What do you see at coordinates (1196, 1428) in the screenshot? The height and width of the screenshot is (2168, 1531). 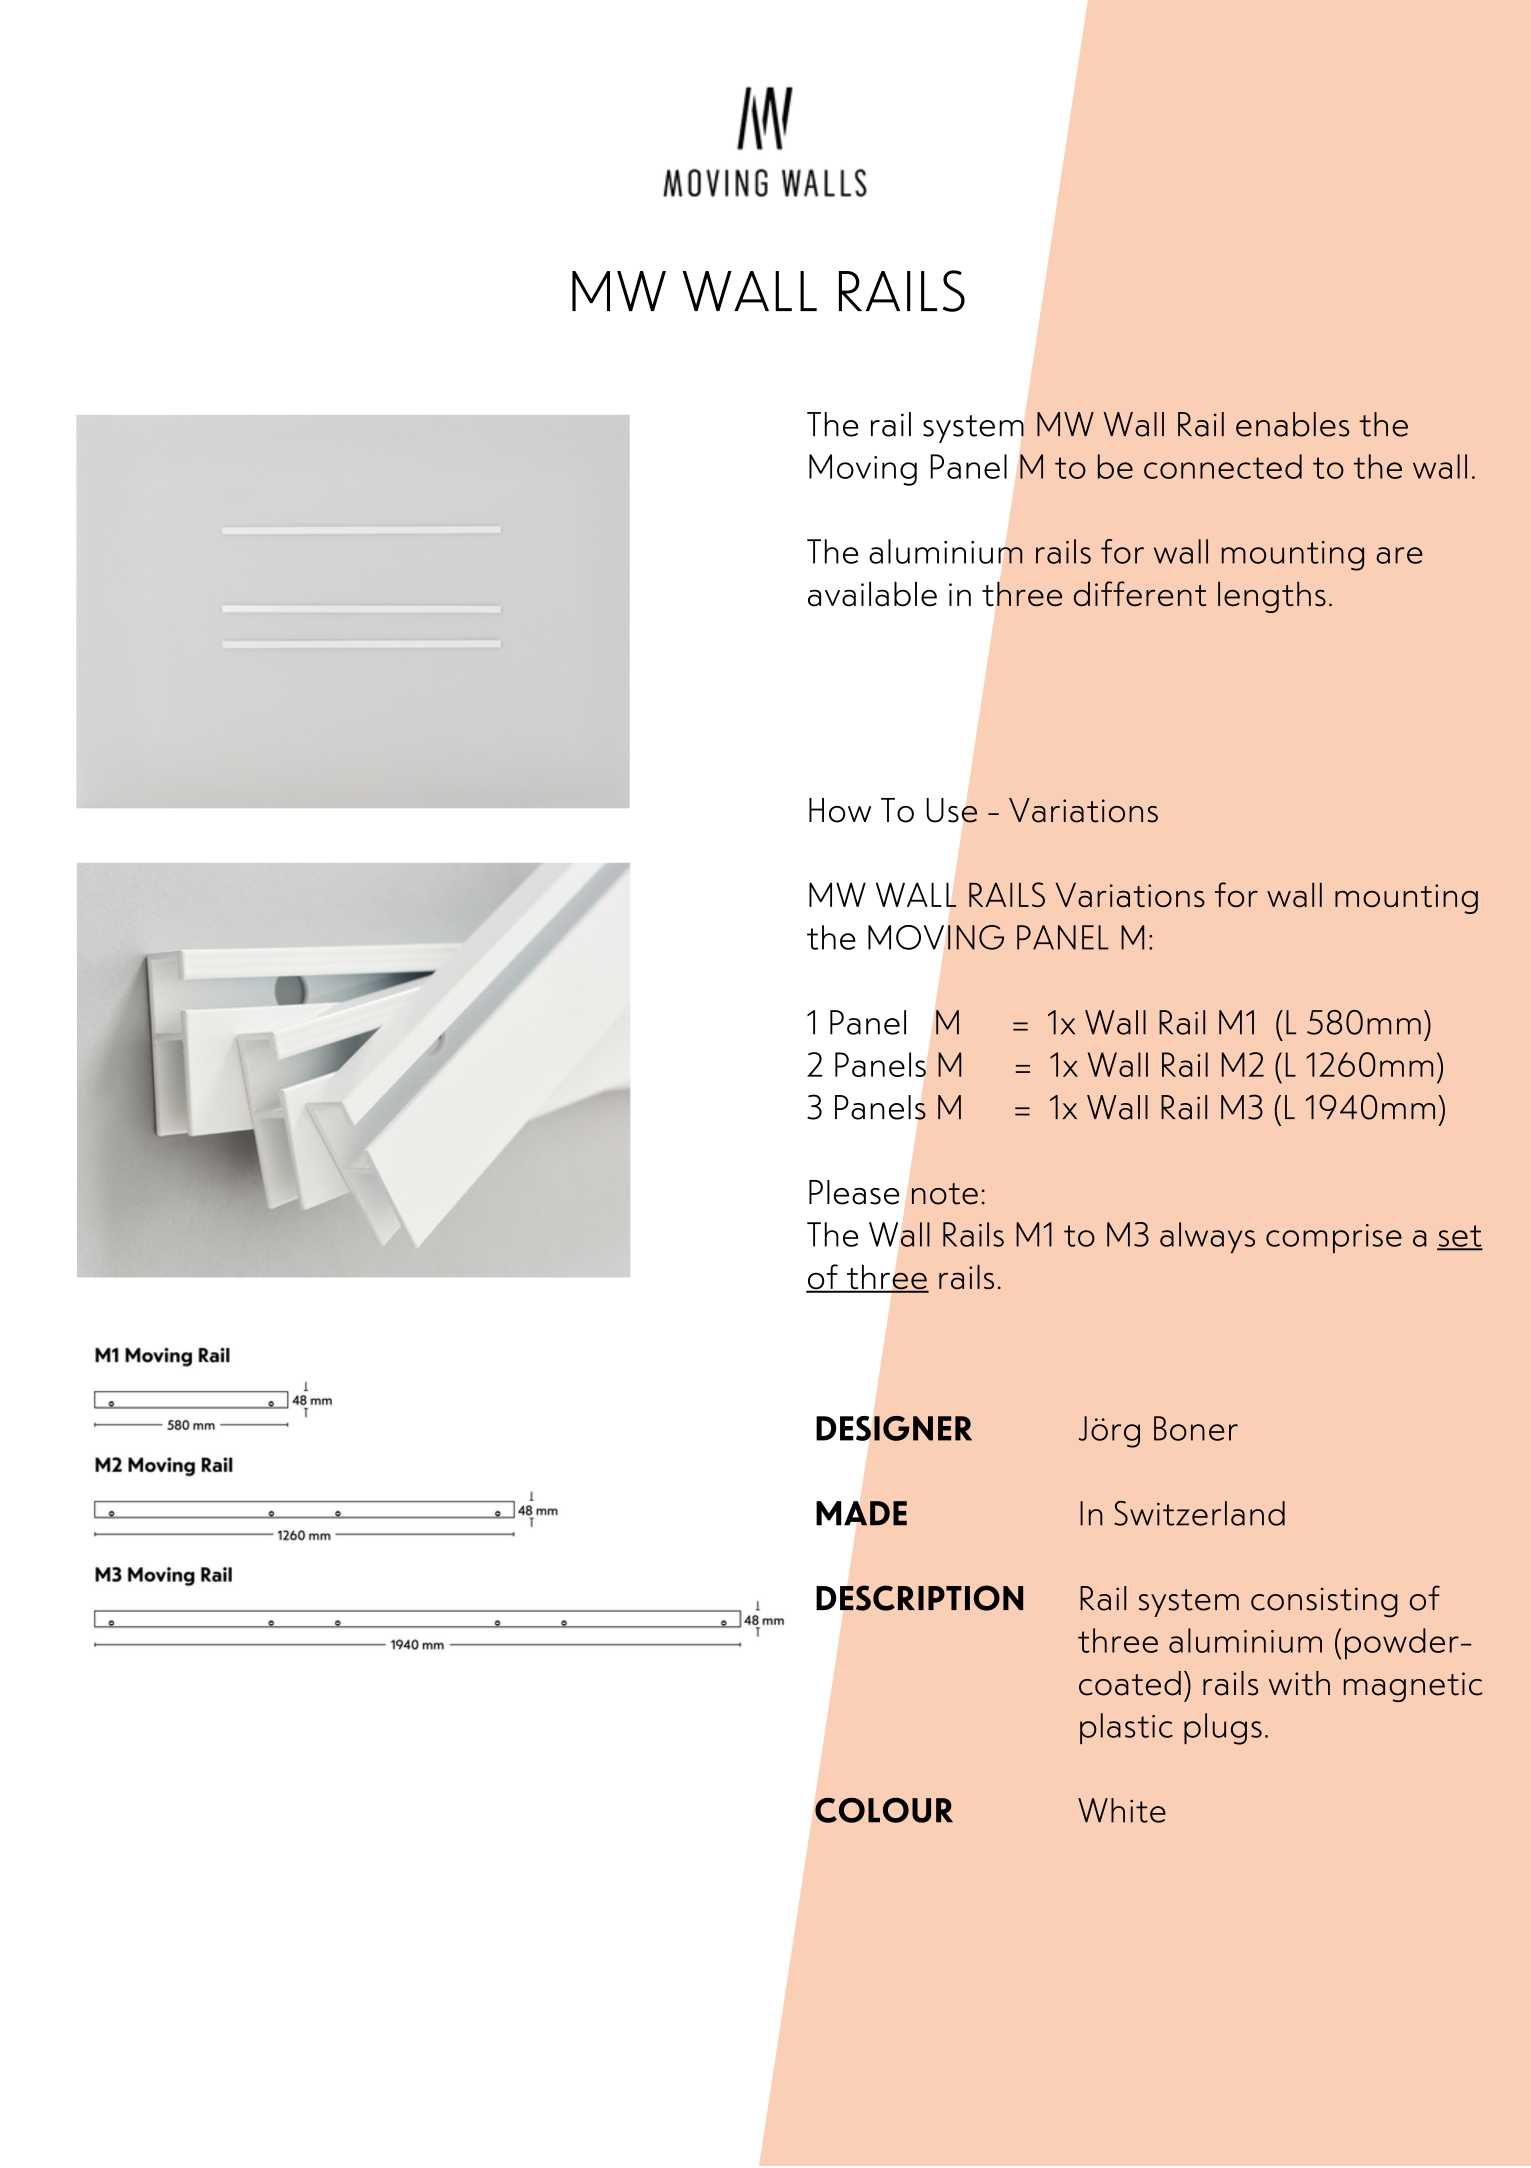 I see `Boner` at bounding box center [1196, 1428].
